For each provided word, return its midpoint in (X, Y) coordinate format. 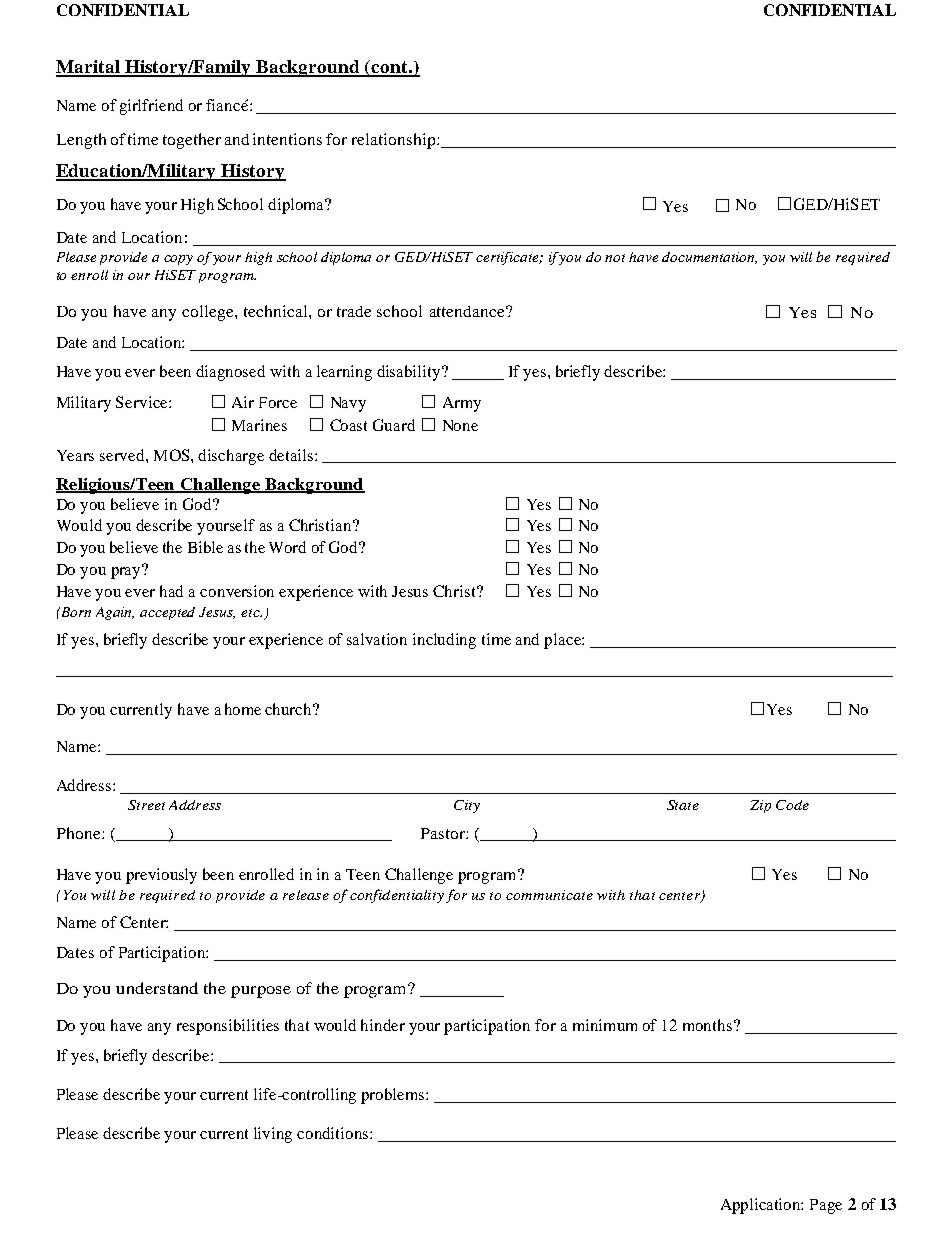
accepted (167, 613)
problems (394, 1096)
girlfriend (151, 107)
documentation (709, 258)
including (444, 641)
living (273, 1135)
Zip (760, 806)
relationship (395, 141)
